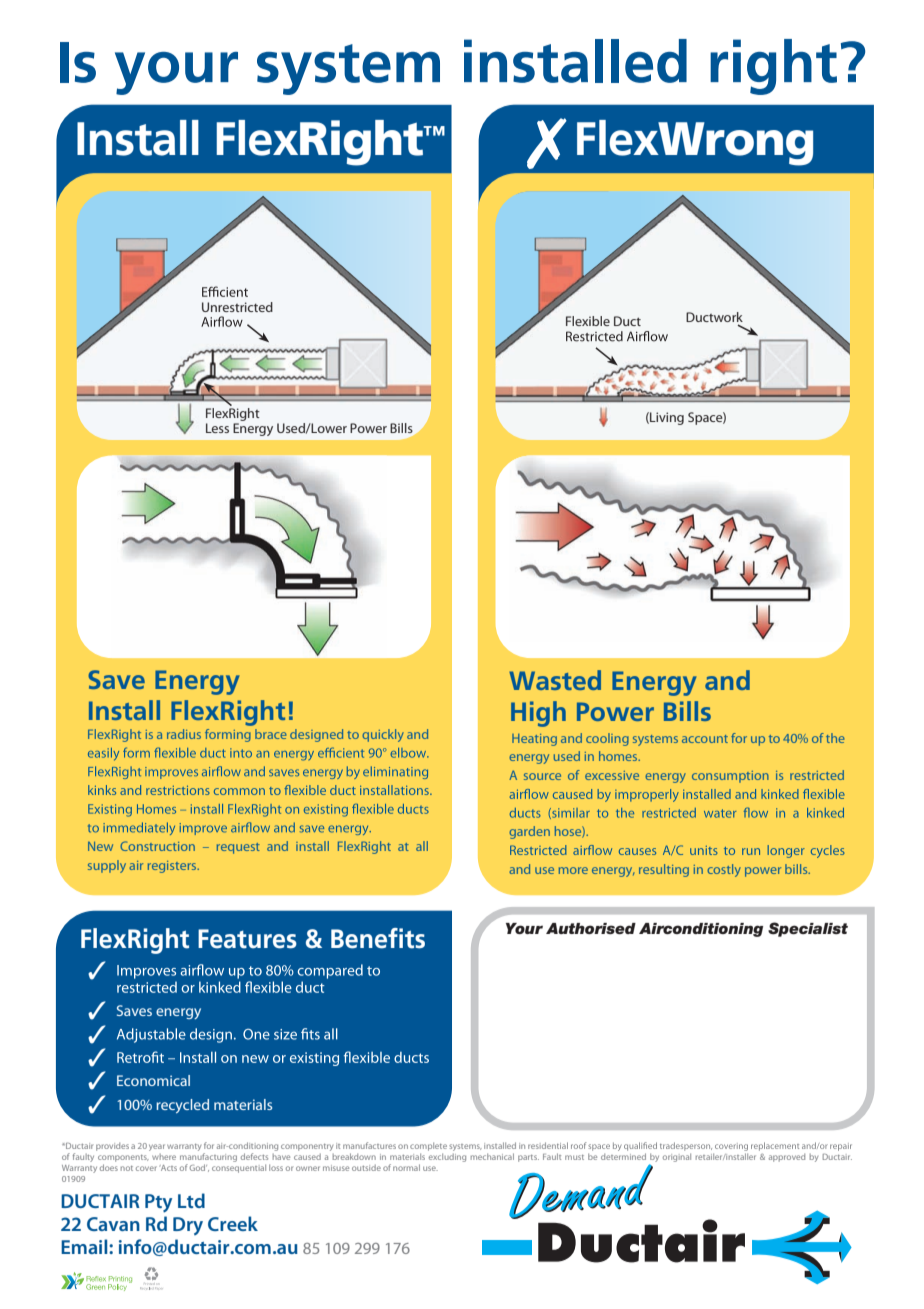 This screenshot has height=1309, width=924. Describe the element at coordinates (538, 714) in the screenshot. I see `High` at that location.
